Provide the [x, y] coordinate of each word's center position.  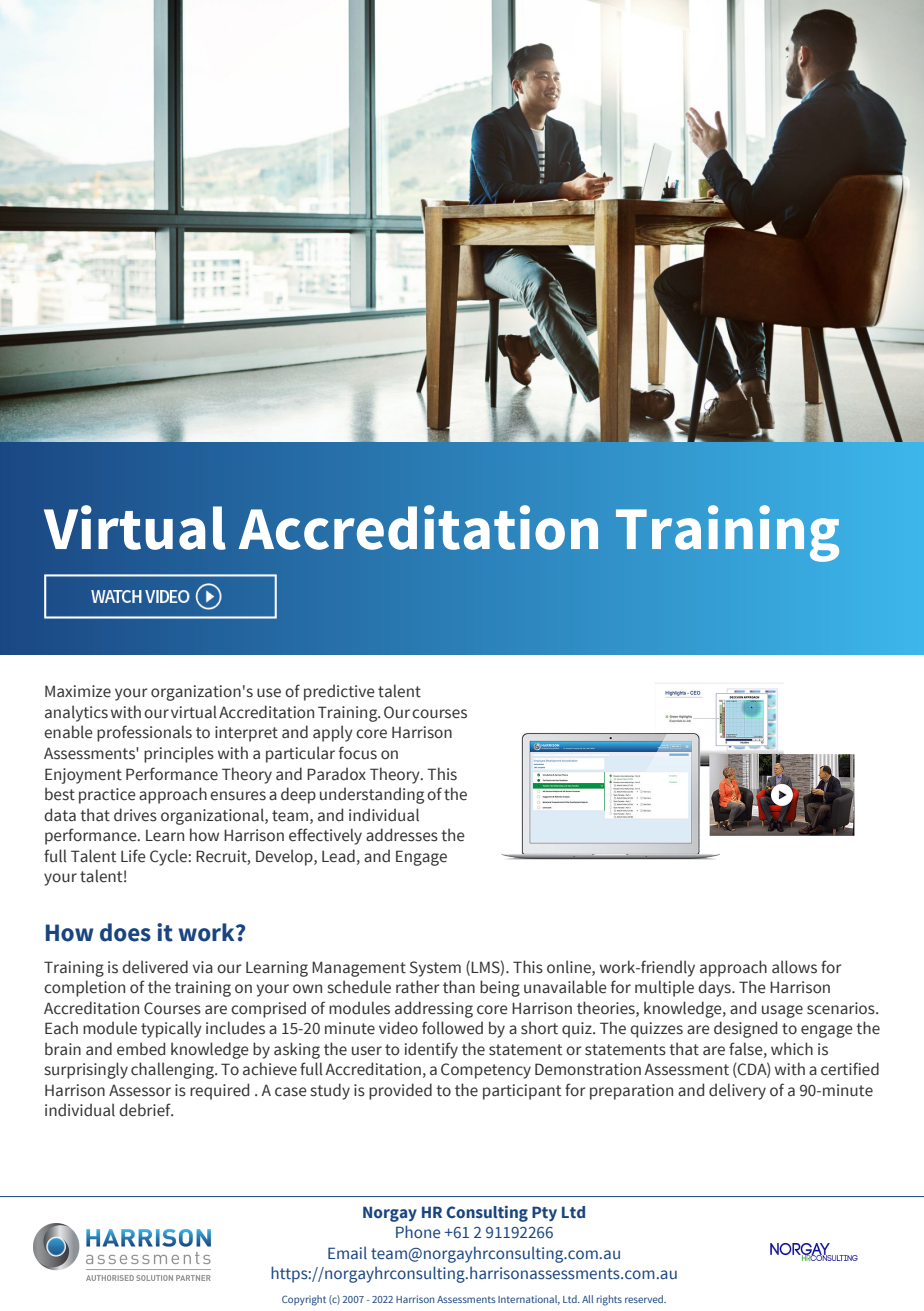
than [459, 987]
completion [84, 988]
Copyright [304, 1300]
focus [358, 753]
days [715, 988]
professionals [144, 733]
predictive [339, 692]
